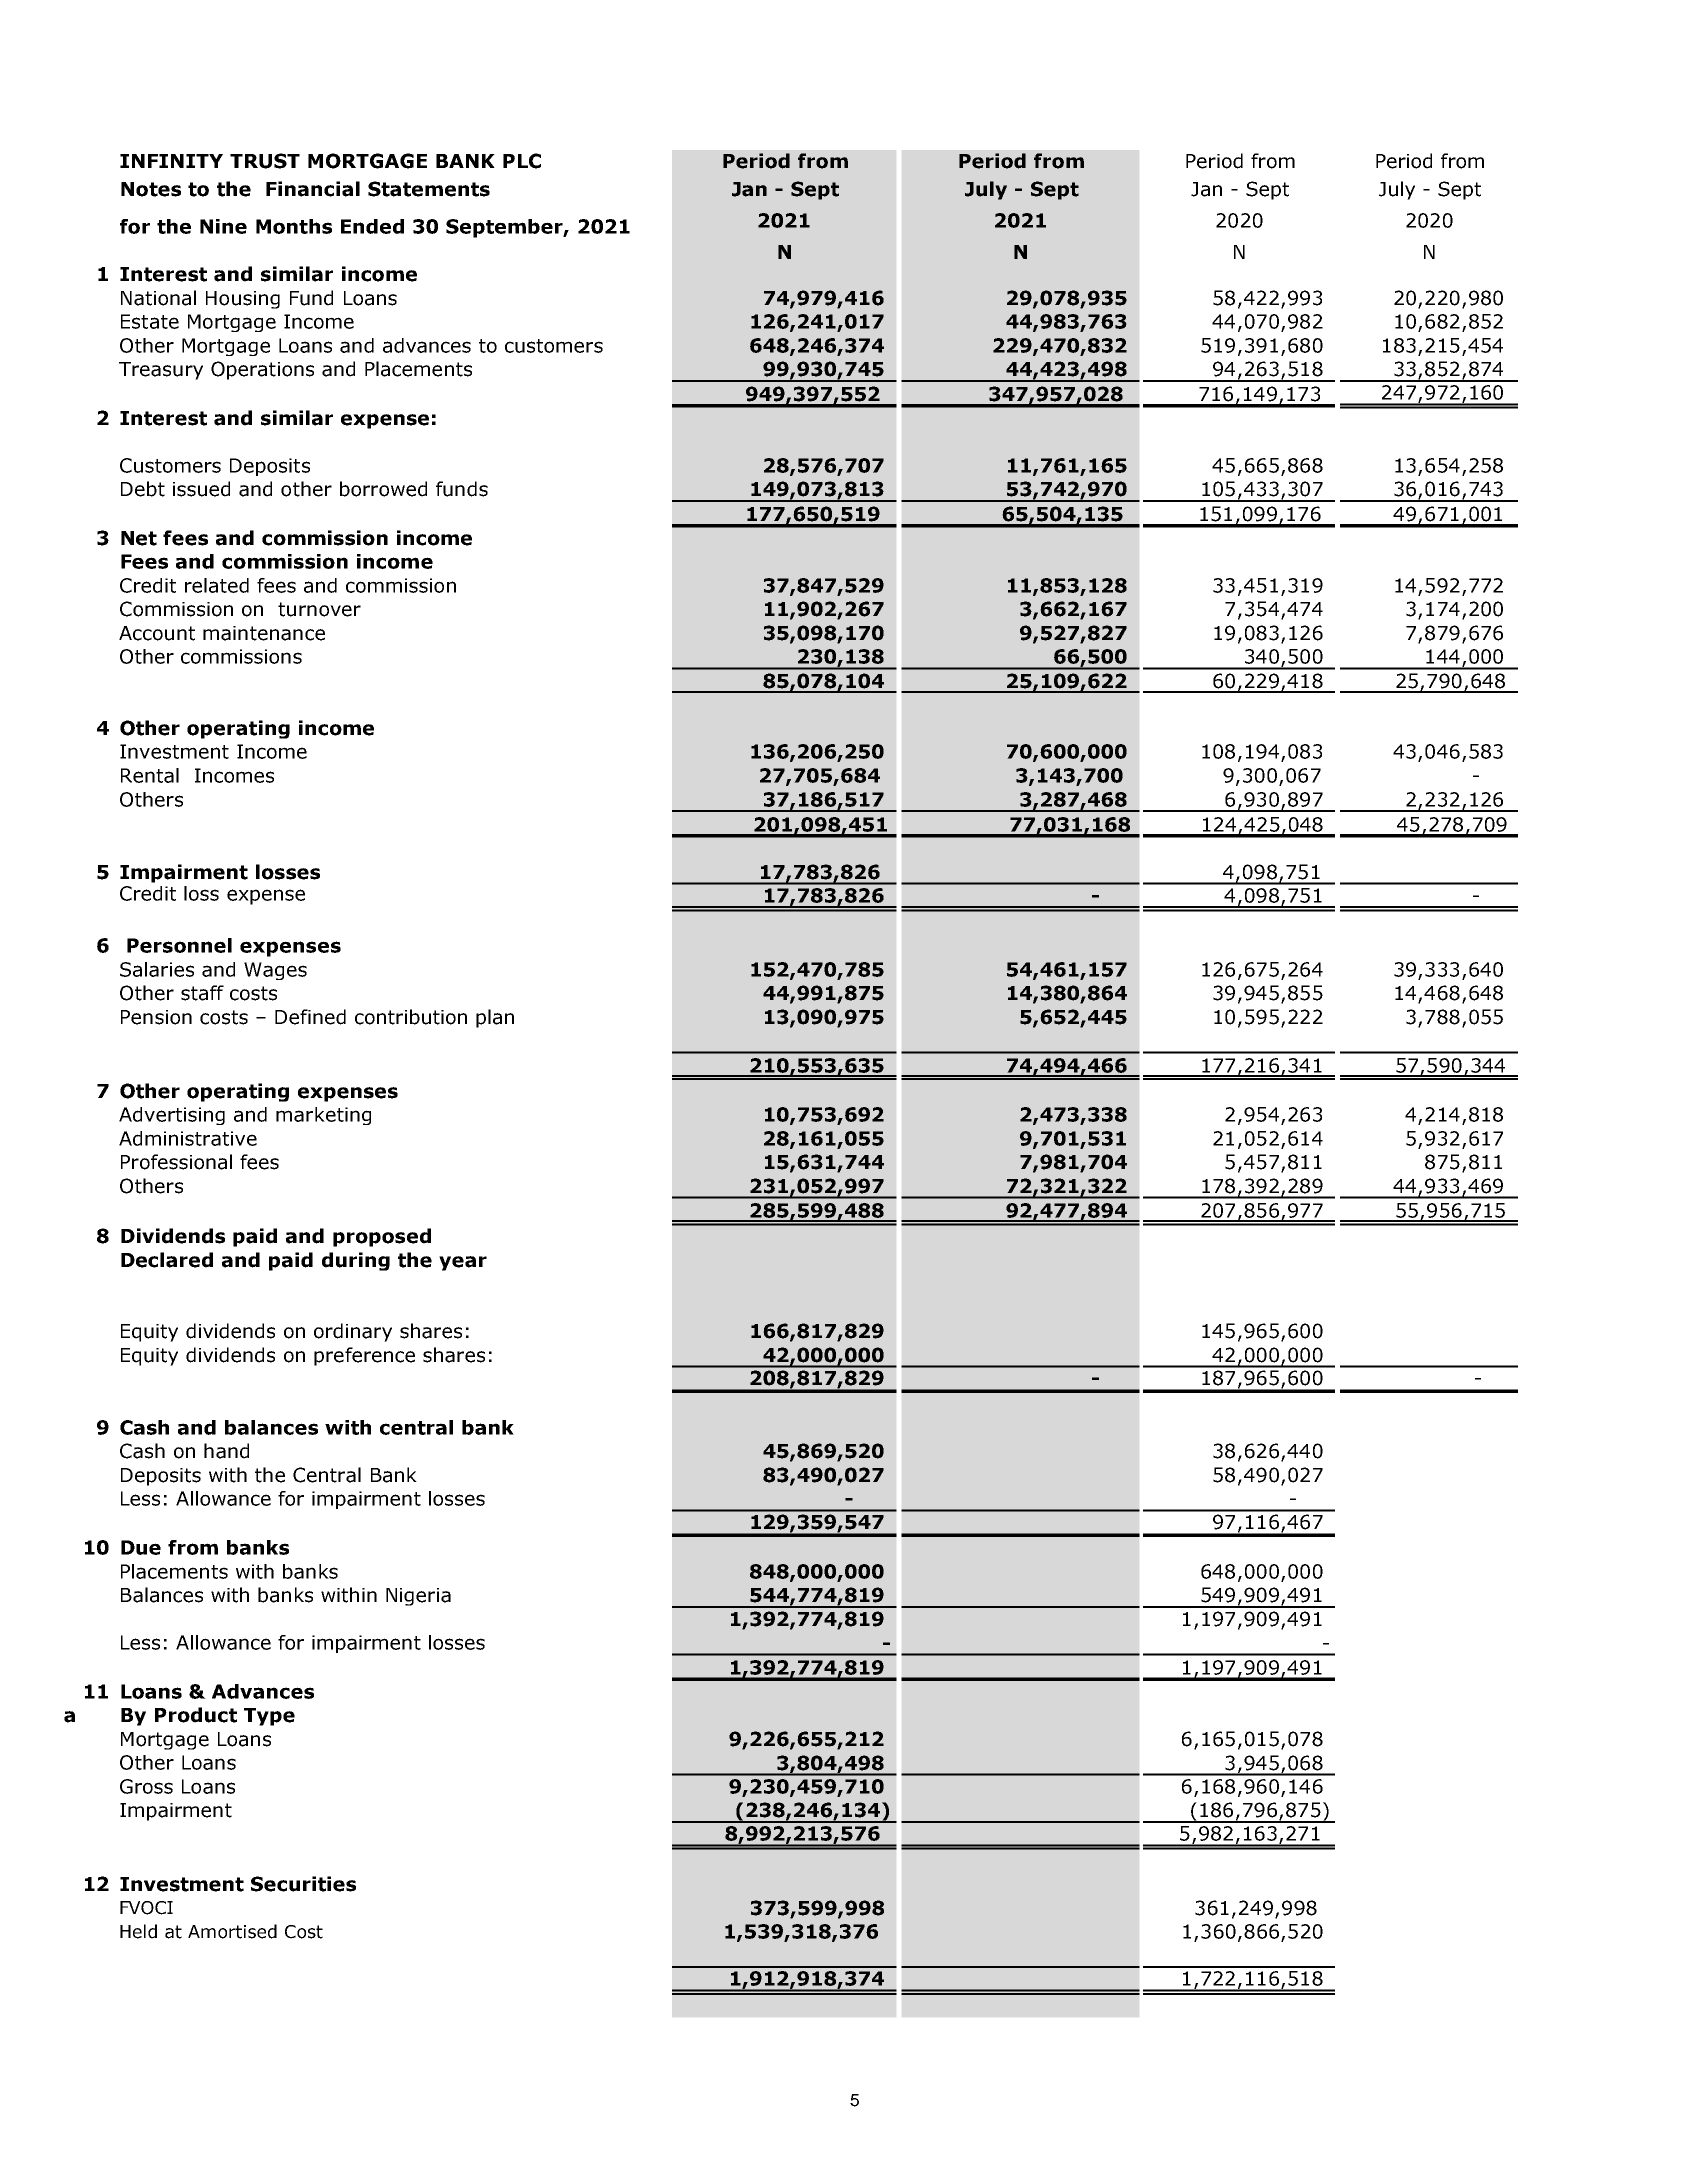  I want to click on plan, so click(495, 1018).
